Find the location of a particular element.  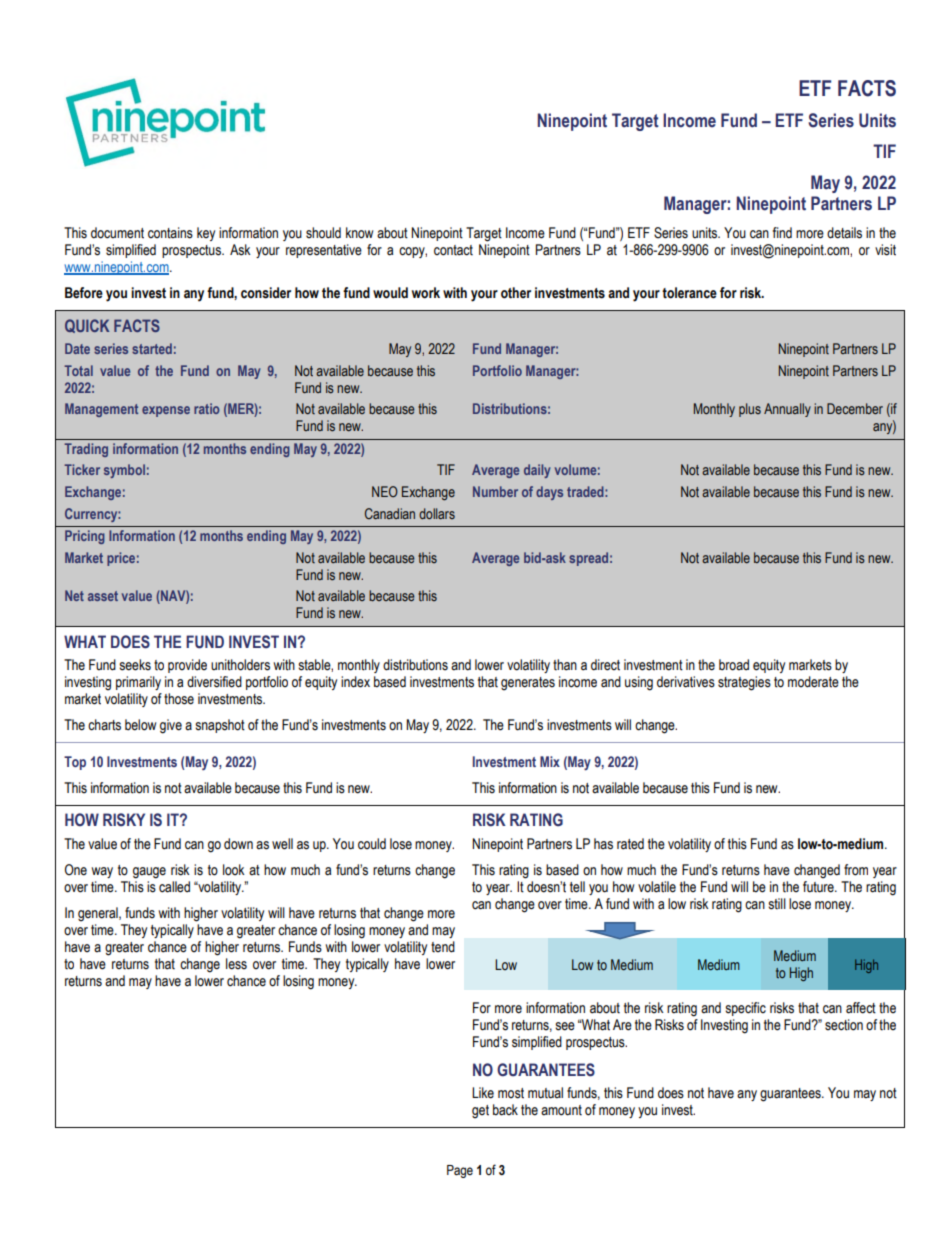

back is located at coordinates (505, 1110).
